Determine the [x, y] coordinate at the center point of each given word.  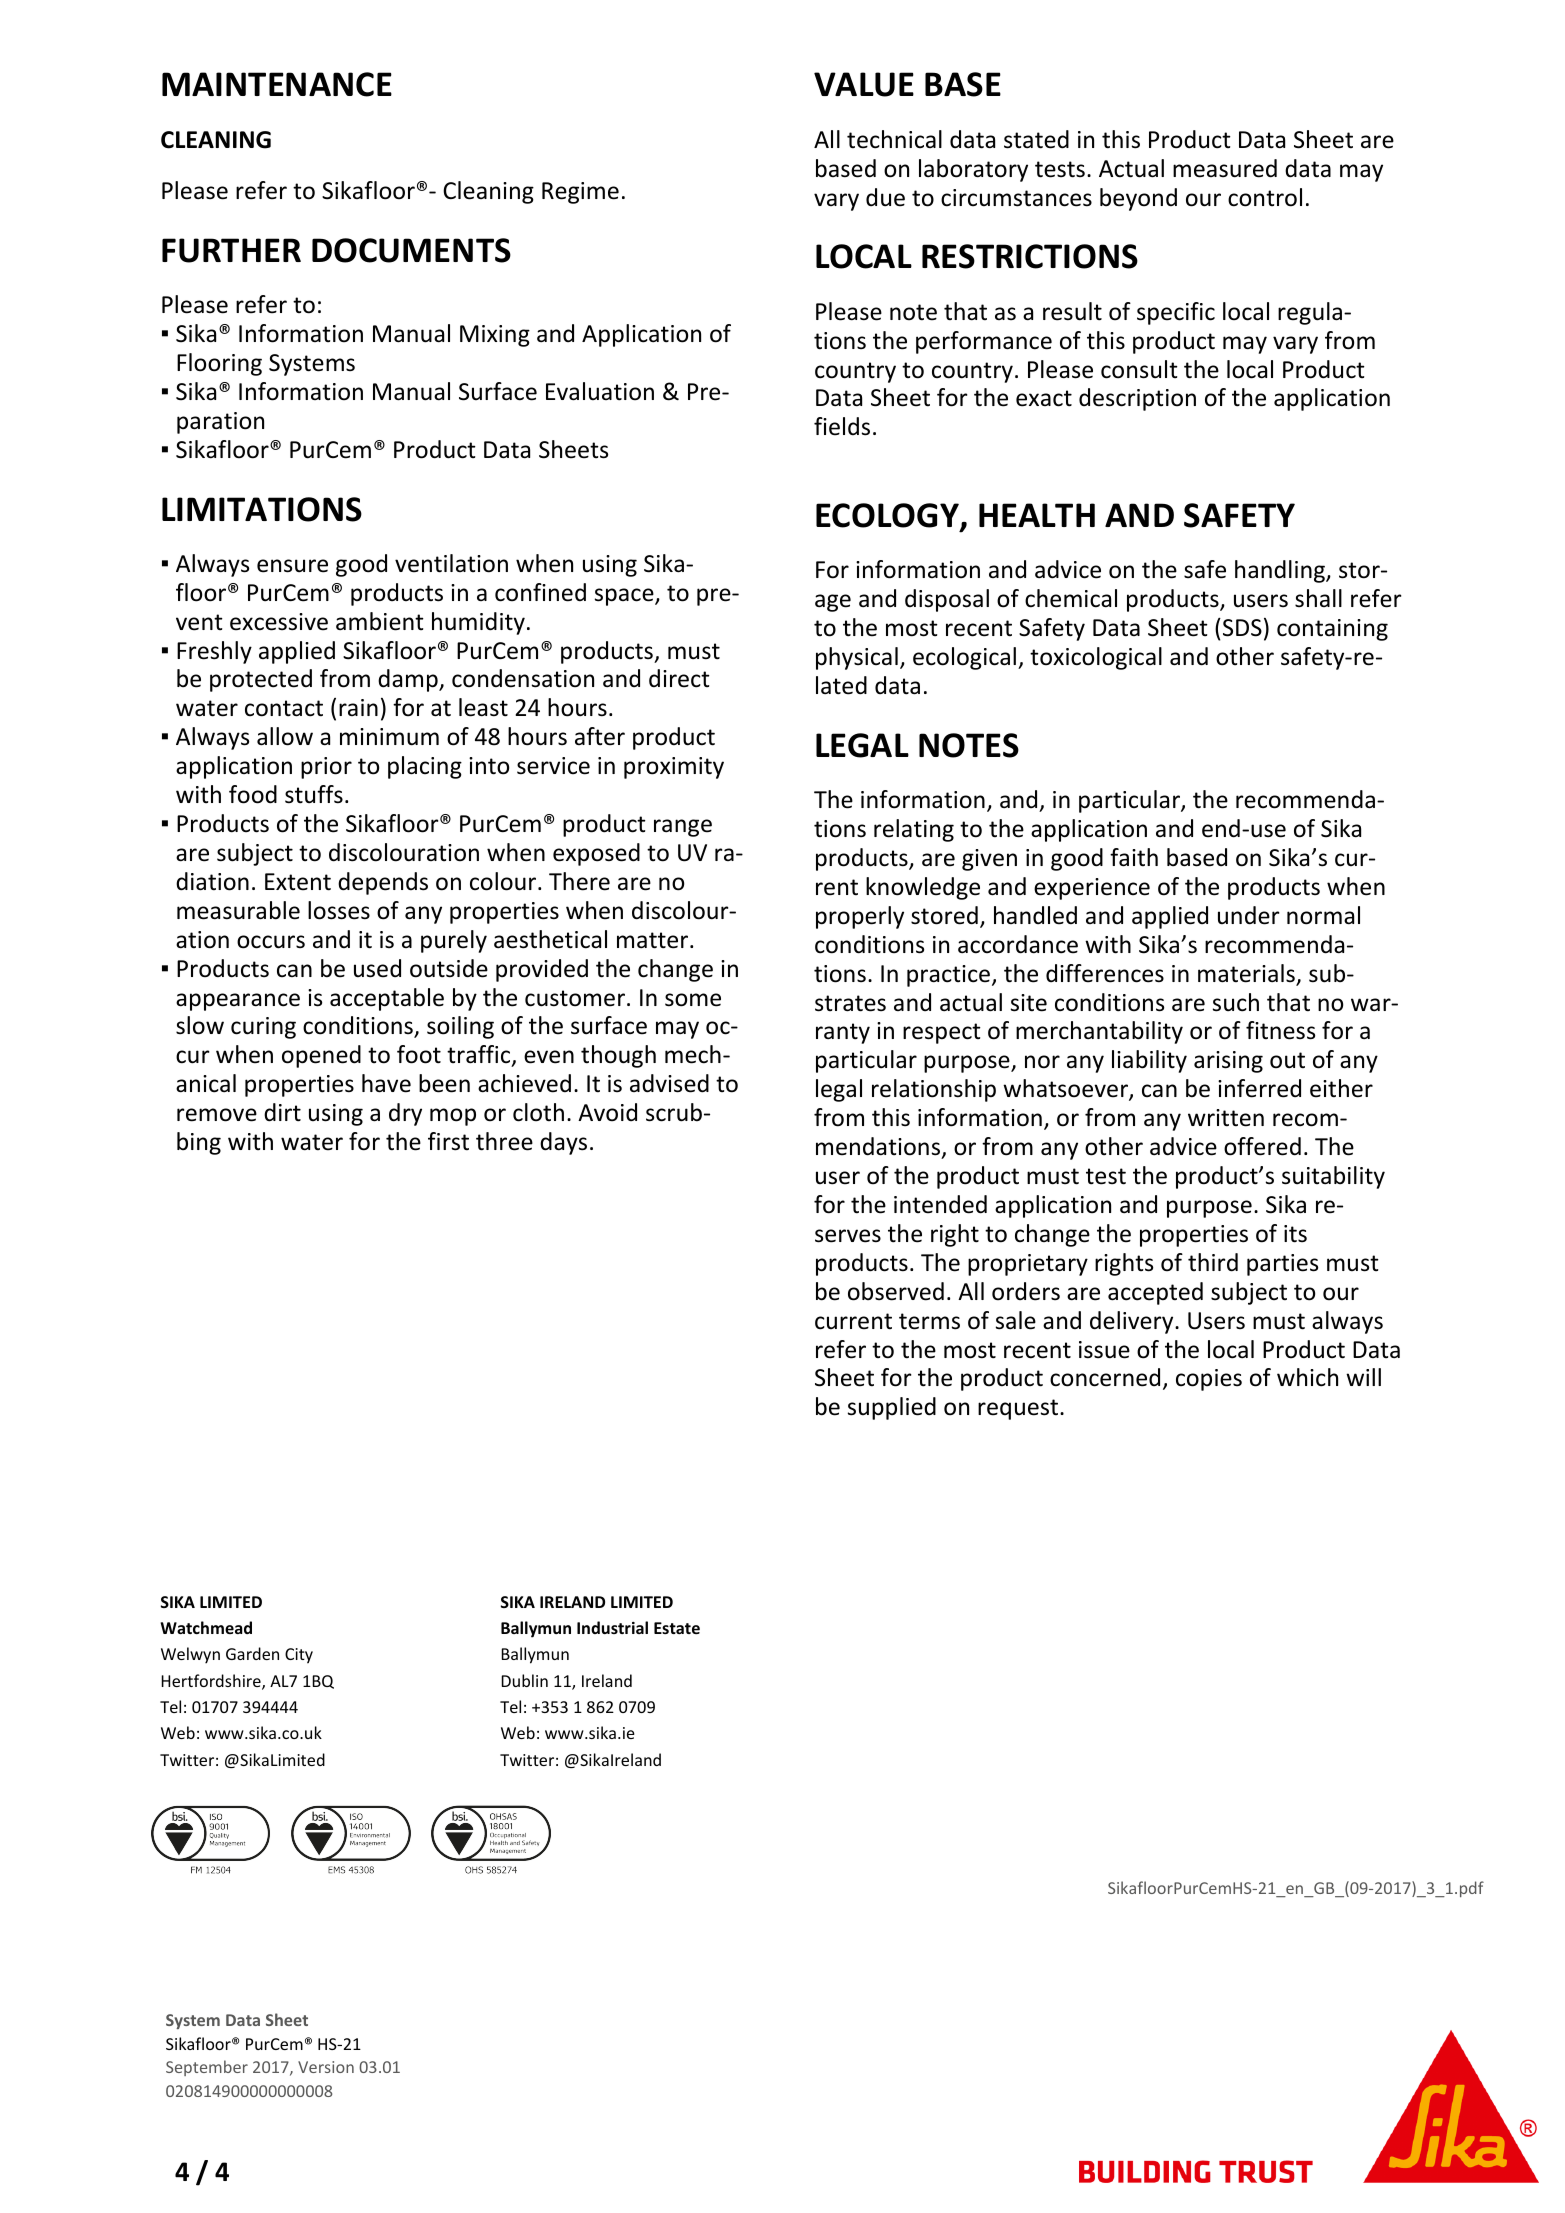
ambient [380, 621]
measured [1225, 168]
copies [1209, 1380]
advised [669, 1083]
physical [857, 658]
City [299, 1656]
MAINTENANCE [277, 84]
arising [1228, 1062]
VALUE [864, 84]
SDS [1242, 628]
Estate [677, 1628]
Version [326, 2067]
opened [321, 1056]
